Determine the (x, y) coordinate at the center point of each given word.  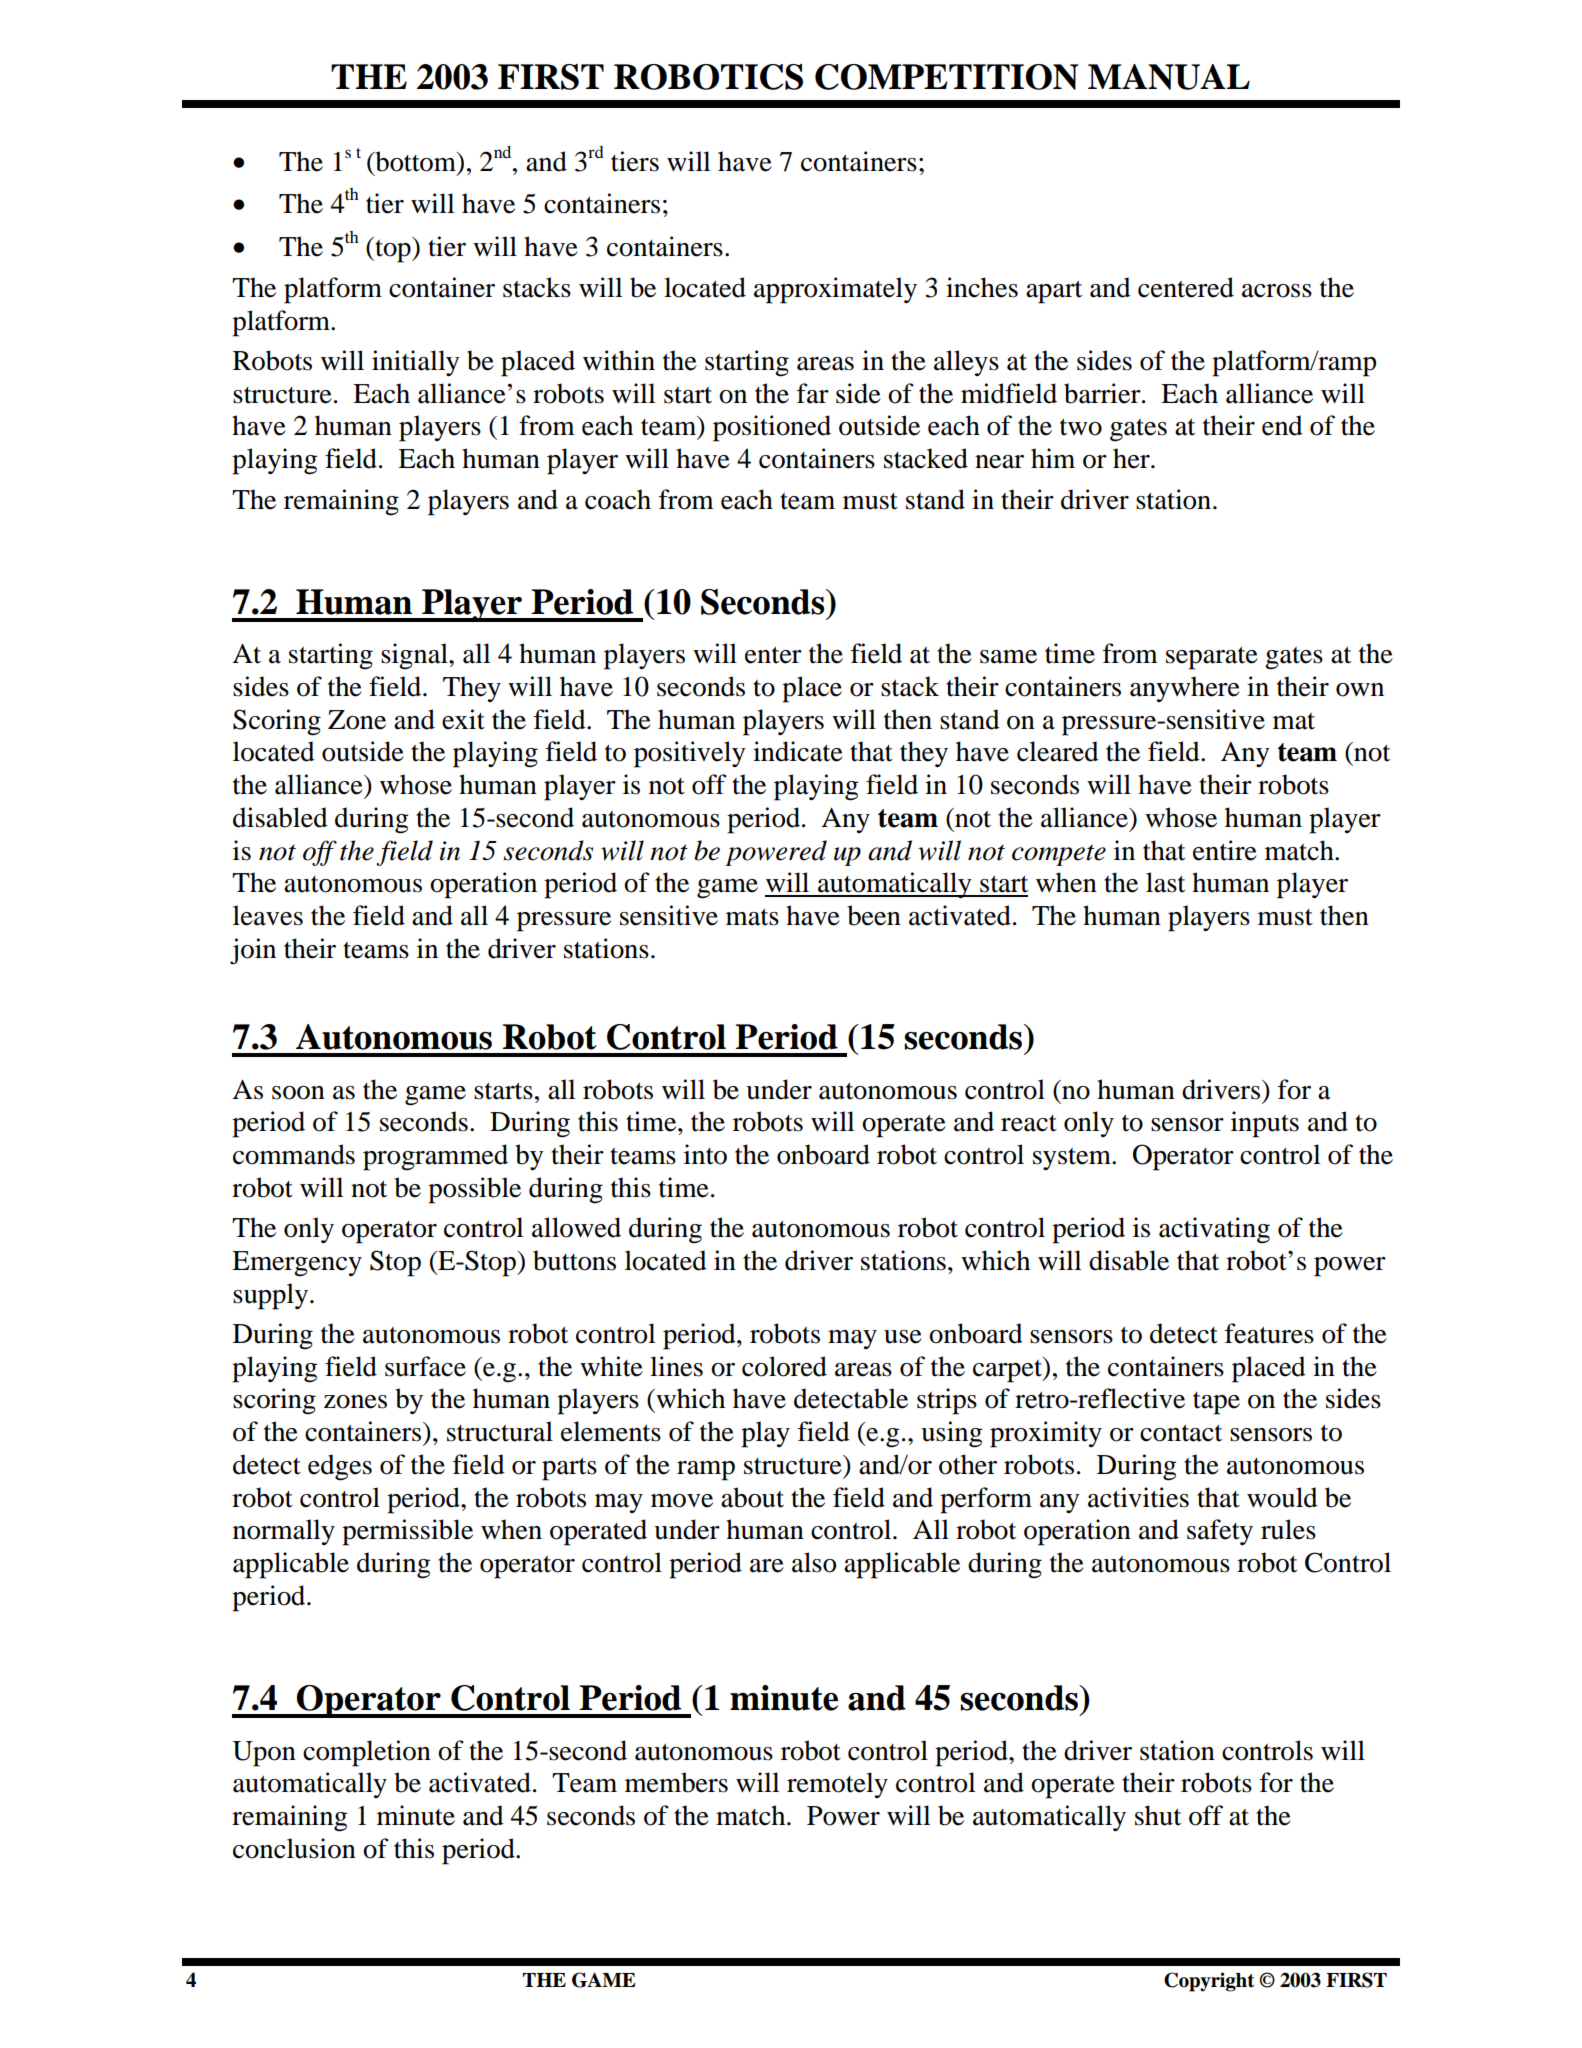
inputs (1265, 1124)
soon (298, 1093)
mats (752, 917)
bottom (415, 161)
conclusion (294, 1848)
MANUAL (1169, 77)
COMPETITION (946, 77)
